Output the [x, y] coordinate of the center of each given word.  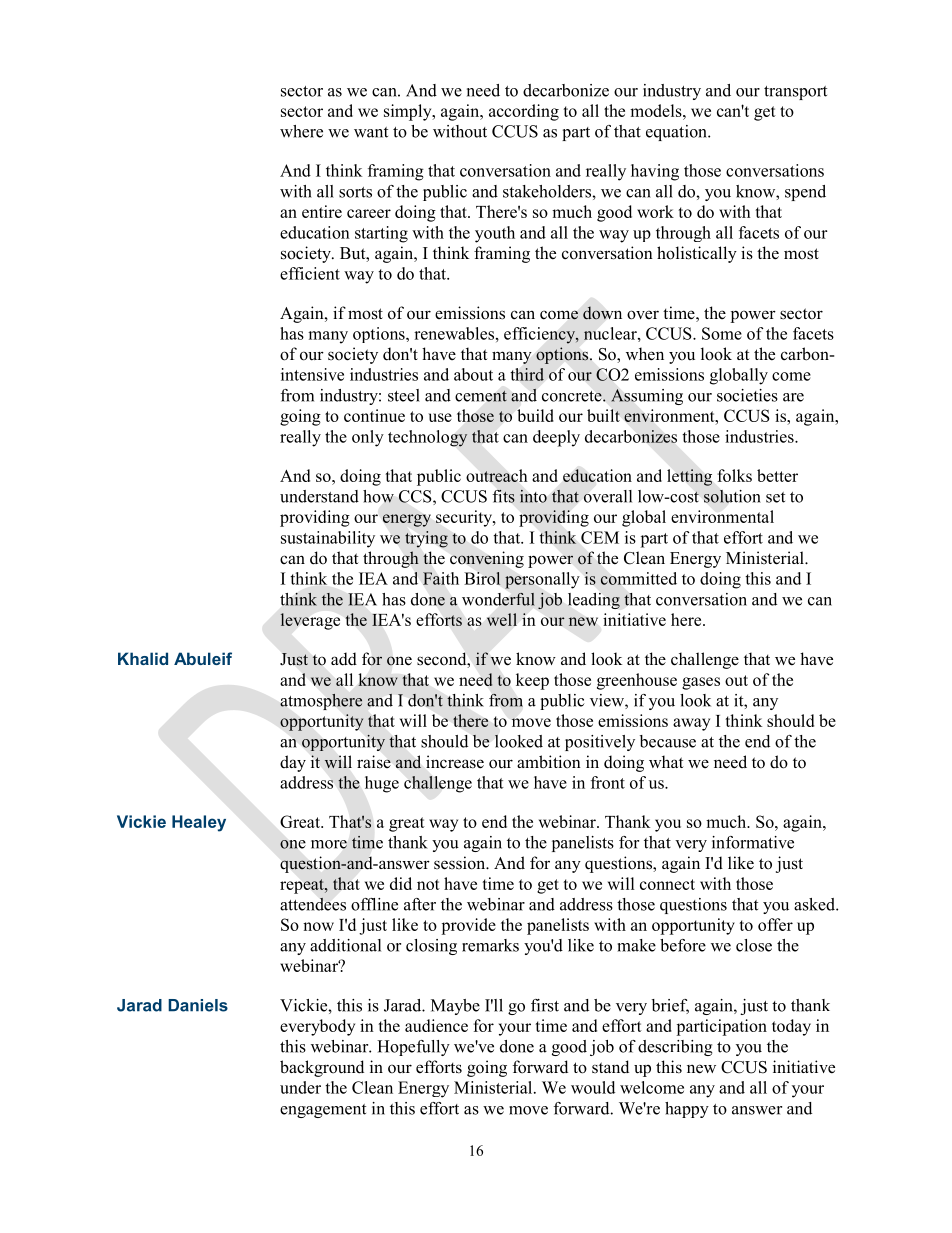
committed [638, 578]
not [428, 884]
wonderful [498, 599]
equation [677, 133]
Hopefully [413, 1048]
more [329, 844]
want [371, 132]
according [524, 112]
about [473, 374]
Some [722, 333]
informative [753, 842]
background [322, 1068]
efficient [310, 273]
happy [687, 1110]
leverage [310, 621]
